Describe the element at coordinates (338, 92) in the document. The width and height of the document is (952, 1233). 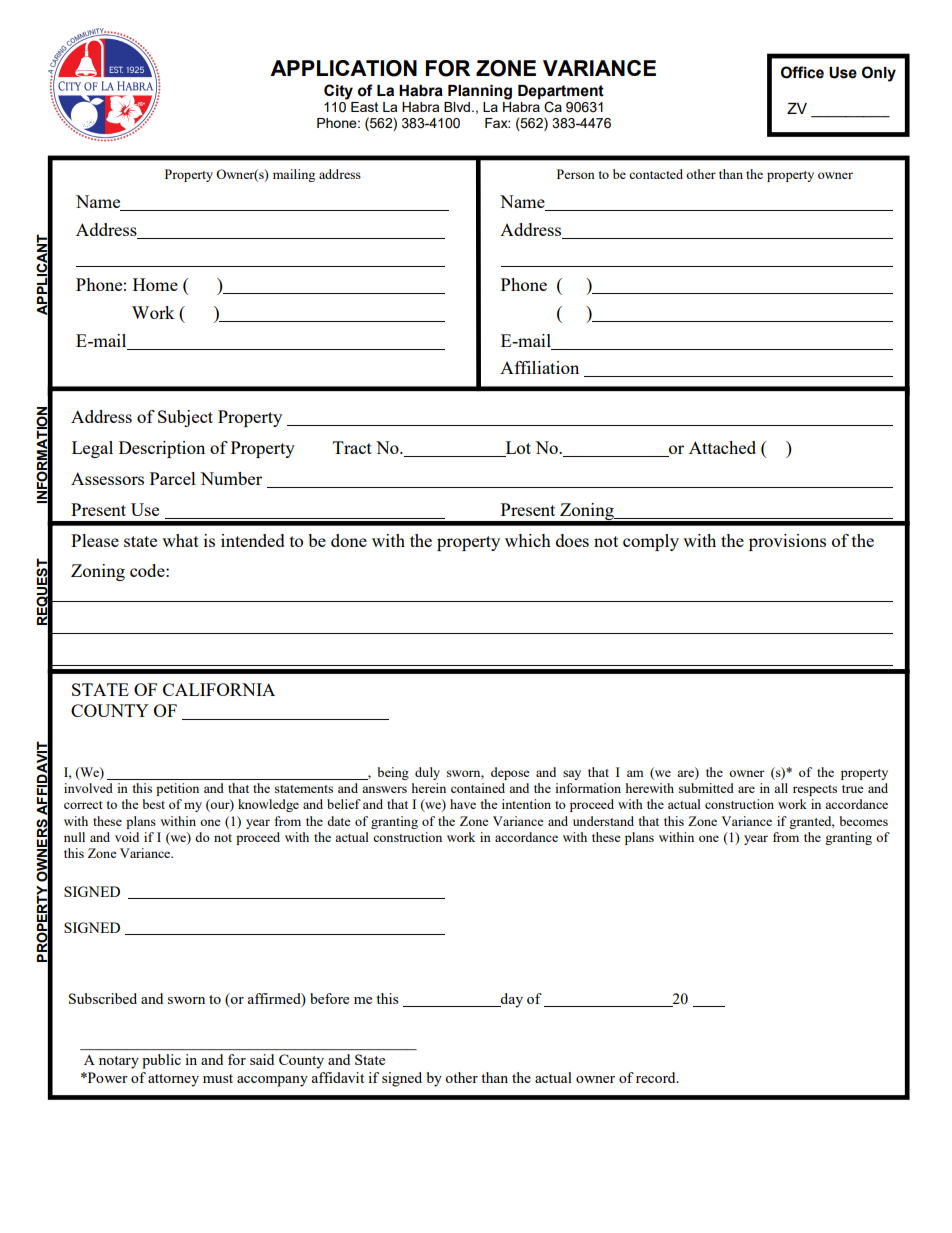
I see `City` at that location.
